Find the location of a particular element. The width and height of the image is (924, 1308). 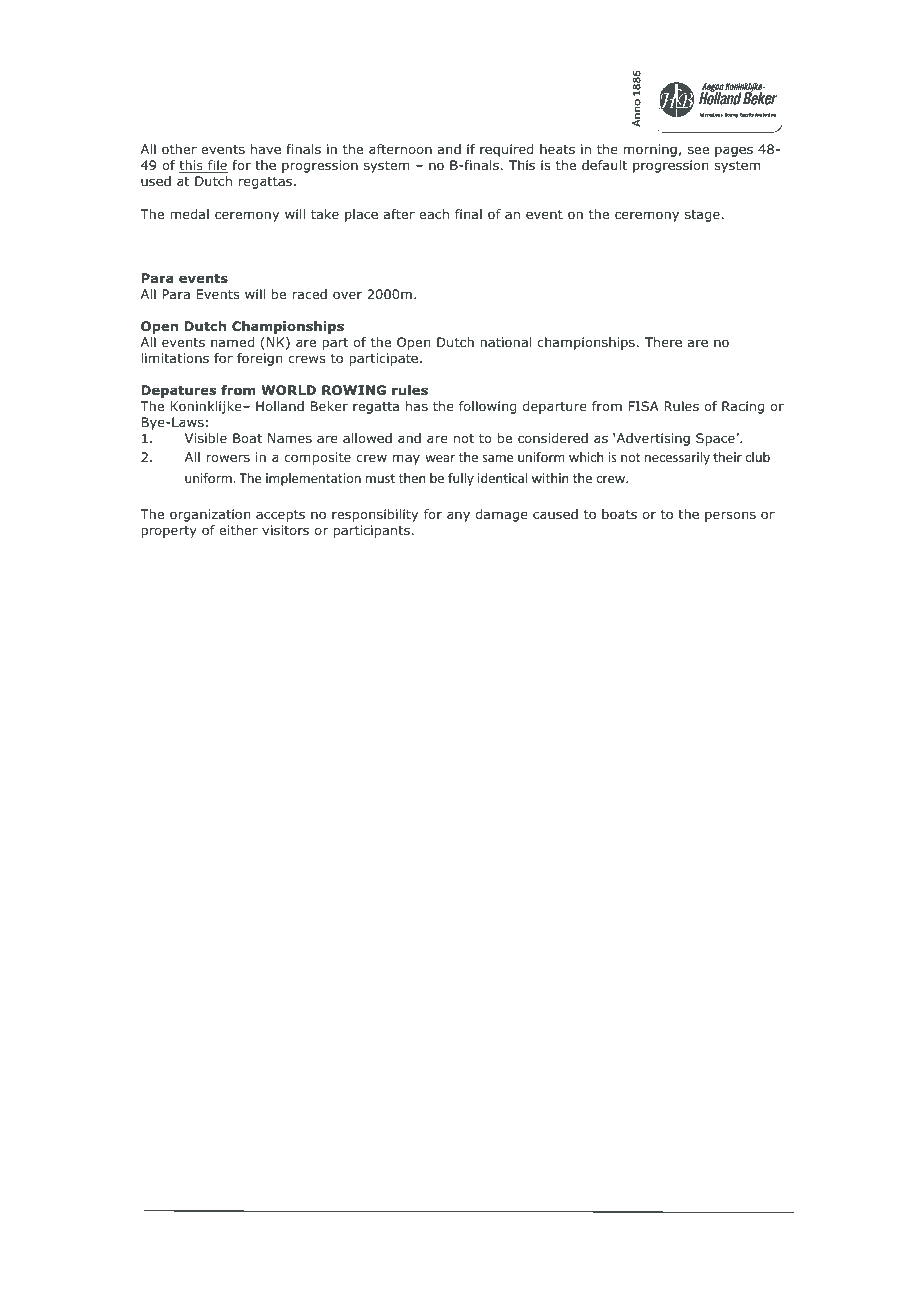

persons is located at coordinates (730, 516).
